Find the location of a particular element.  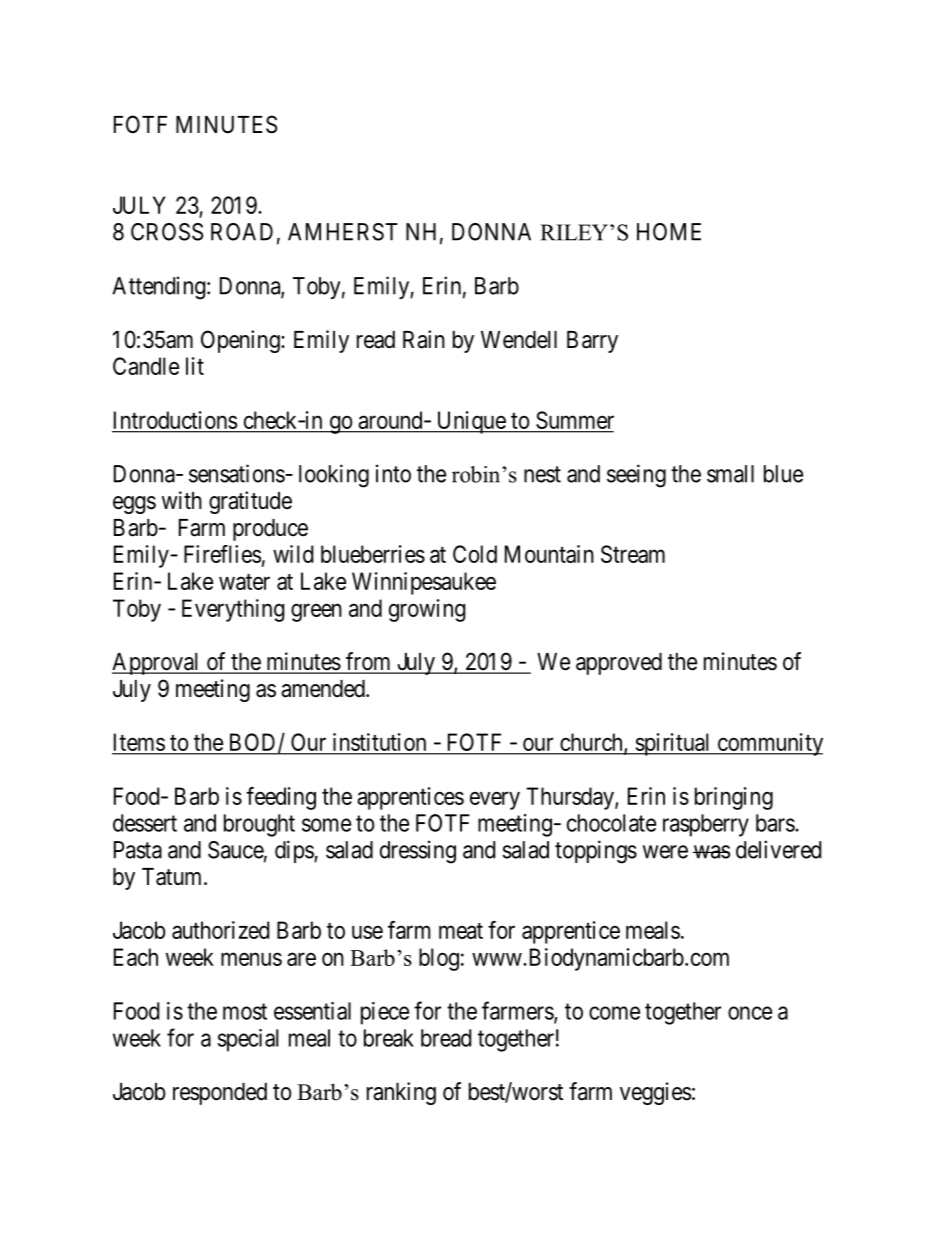

Approval is located at coordinates (157, 664).
